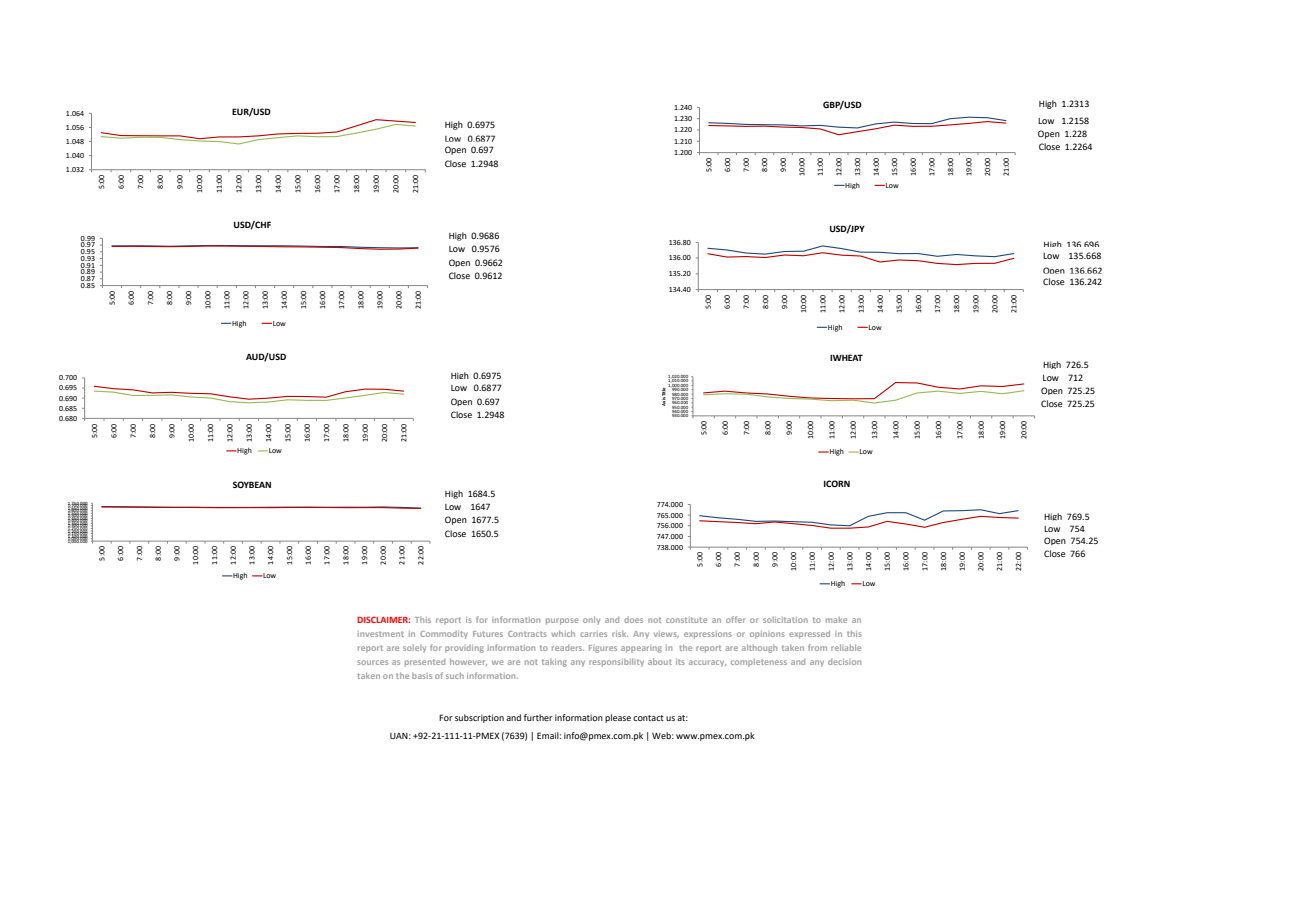 This document has height=924, width=1308. Describe the element at coordinates (414, 649) in the document. I see `solely` at that location.
